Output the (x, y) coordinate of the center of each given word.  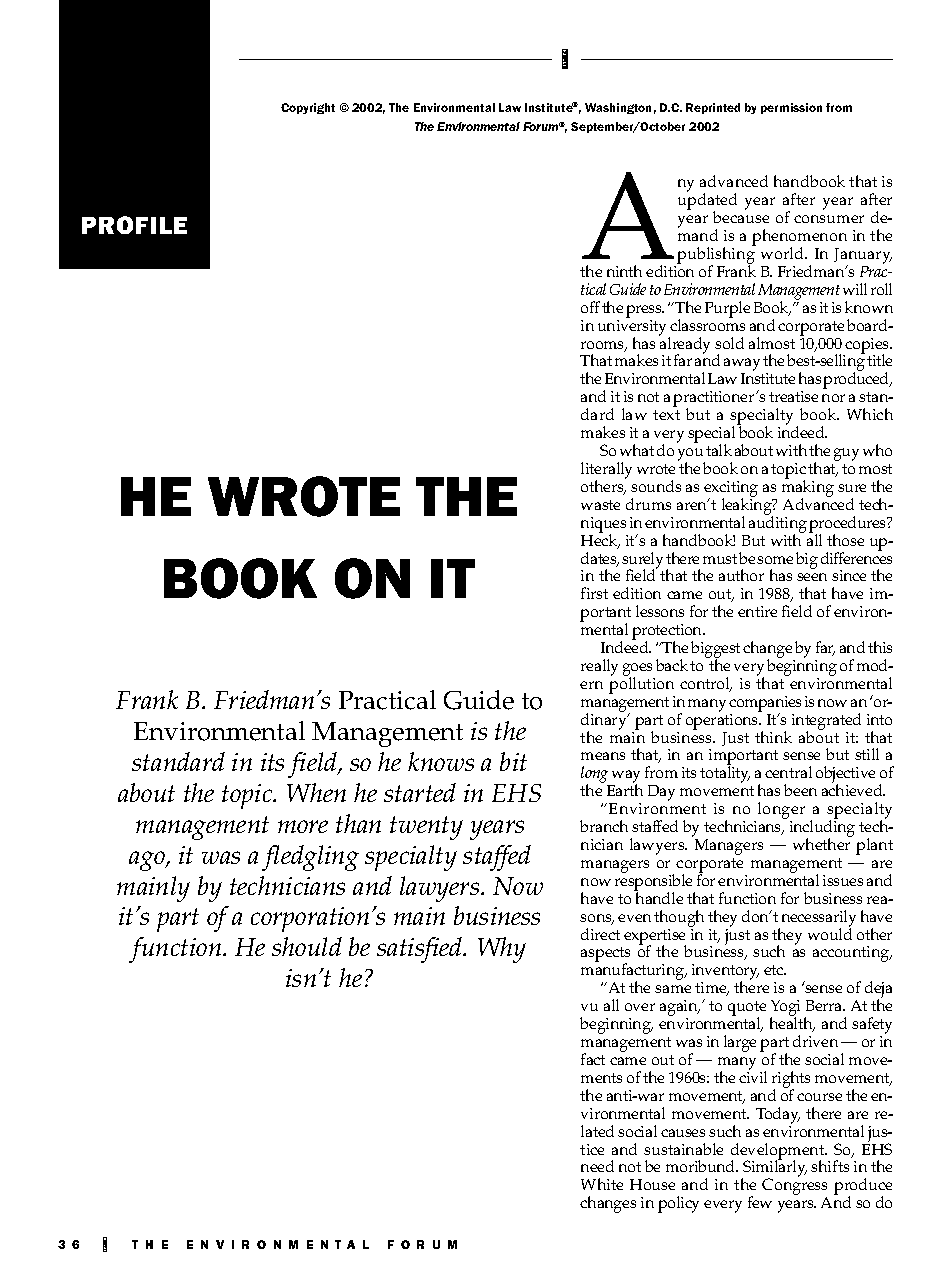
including (822, 829)
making (808, 488)
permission (791, 108)
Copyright (308, 108)
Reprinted (713, 108)
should (307, 946)
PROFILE (134, 225)
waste (600, 505)
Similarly (774, 1169)
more (303, 826)
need (597, 1166)
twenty (426, 828)
